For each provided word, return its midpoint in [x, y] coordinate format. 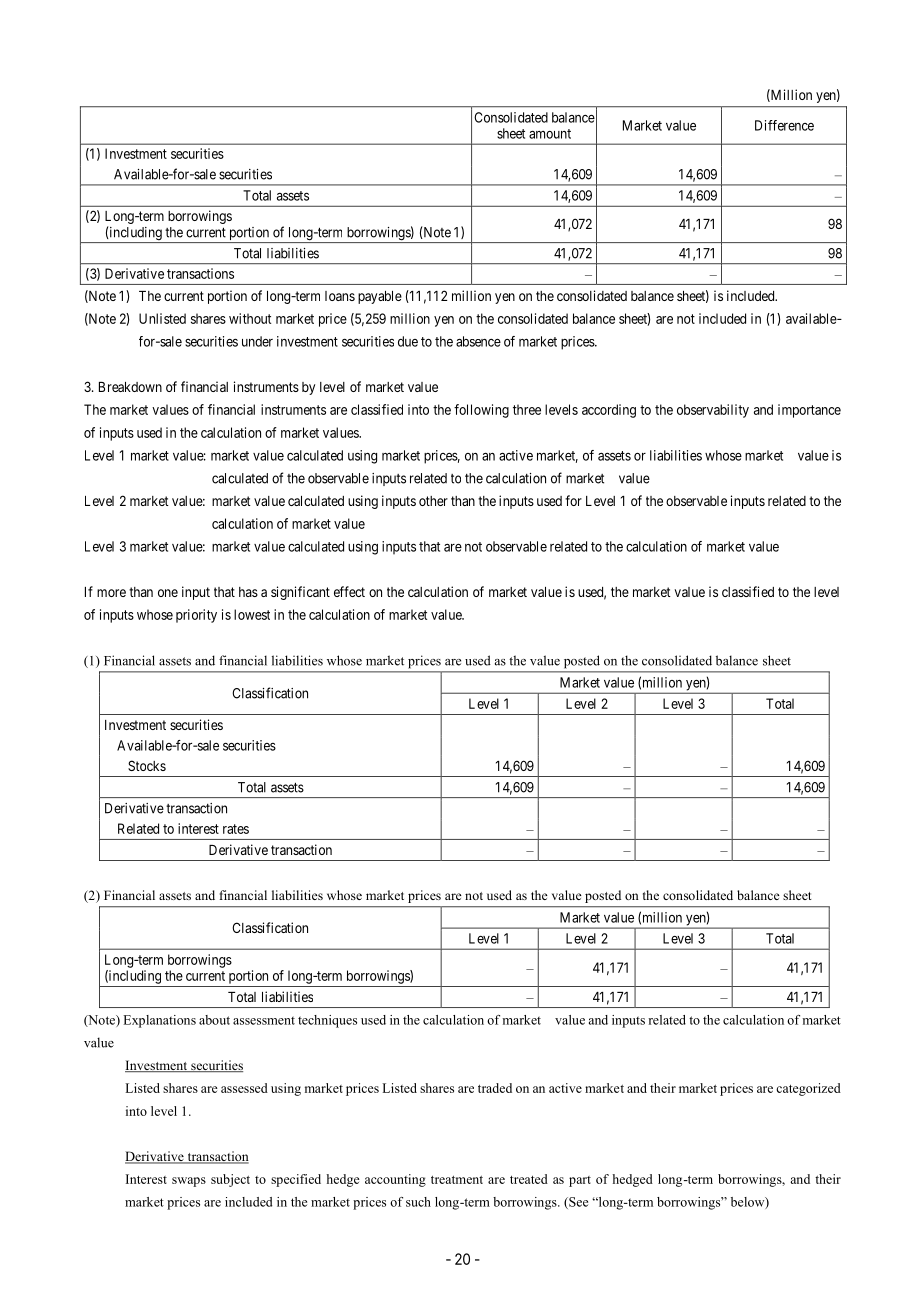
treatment [457, 1180]
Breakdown [130, 387]
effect [349, 591]
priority [196, 616]
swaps [189, 1182]
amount [550, 134]
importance [809, 411]
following [481, 411]
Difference [784, 125]
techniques [327, 1021]
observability [713, 411]
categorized [808, 1089]
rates [236, 829]
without [250, 318]
